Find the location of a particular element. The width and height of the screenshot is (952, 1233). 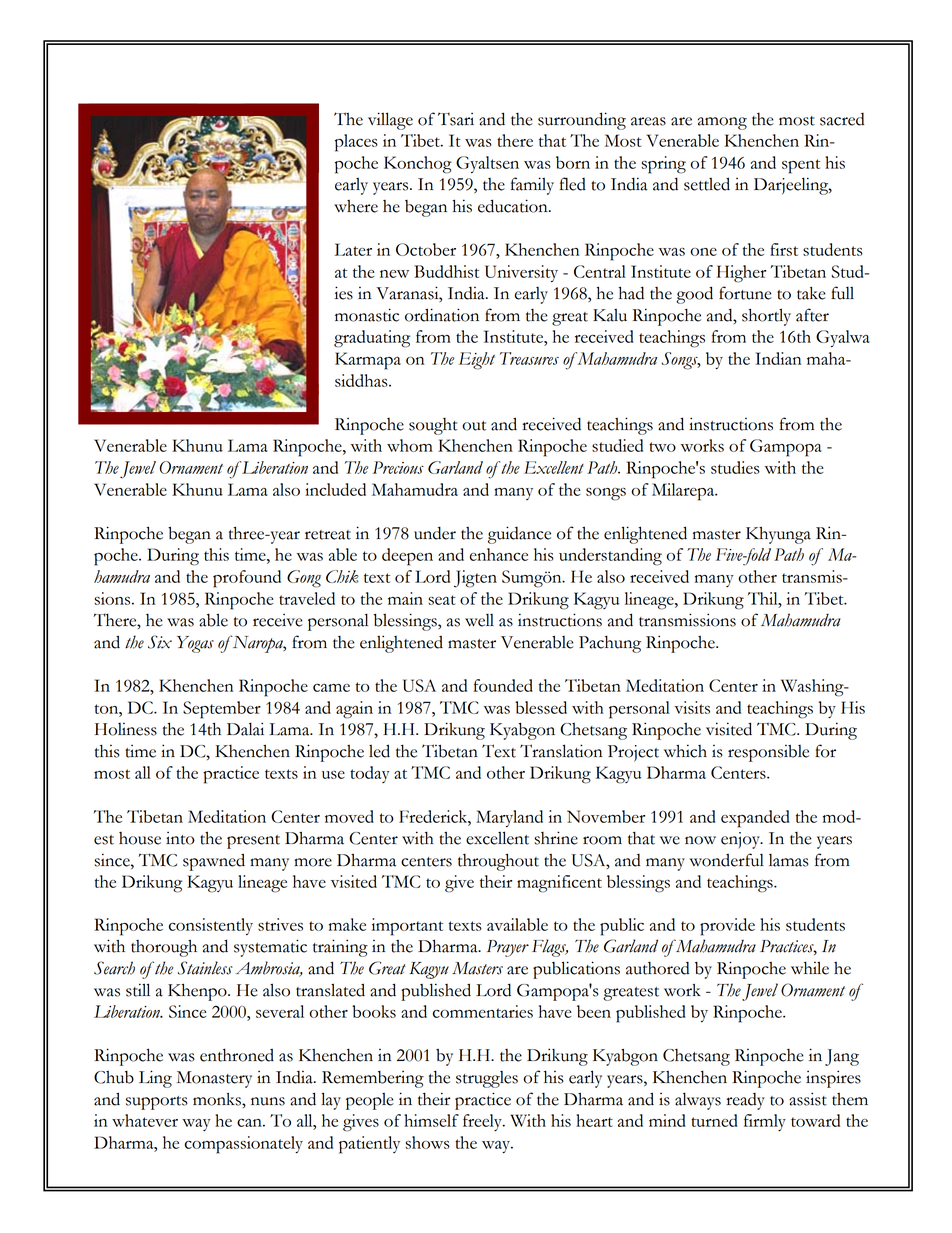

included is located at coordinates (335, 489).
